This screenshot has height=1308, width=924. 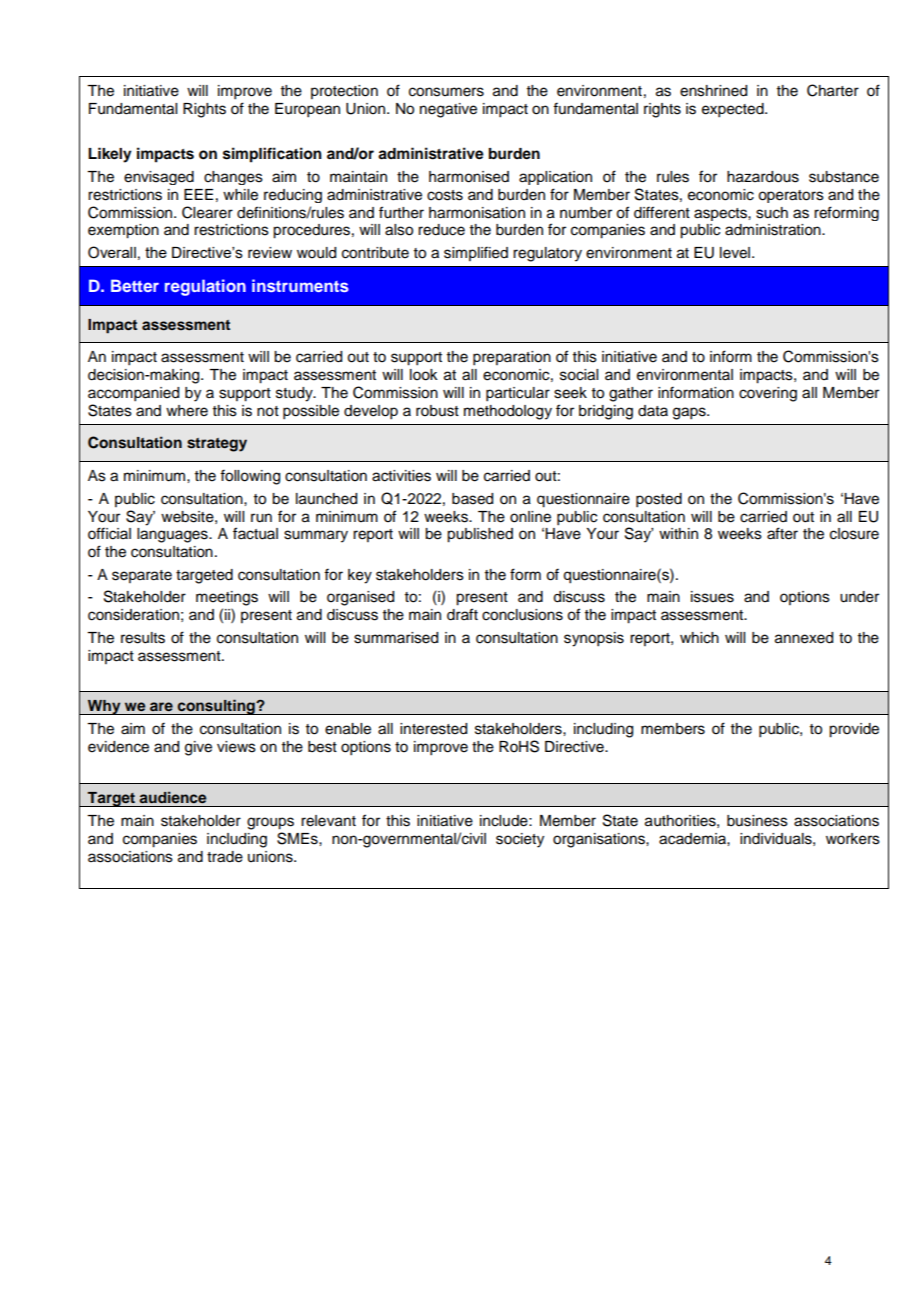 What do you see at coordinates (448, 110) in the screenshot?
I see `negative` at bounding box center [448, 110].
